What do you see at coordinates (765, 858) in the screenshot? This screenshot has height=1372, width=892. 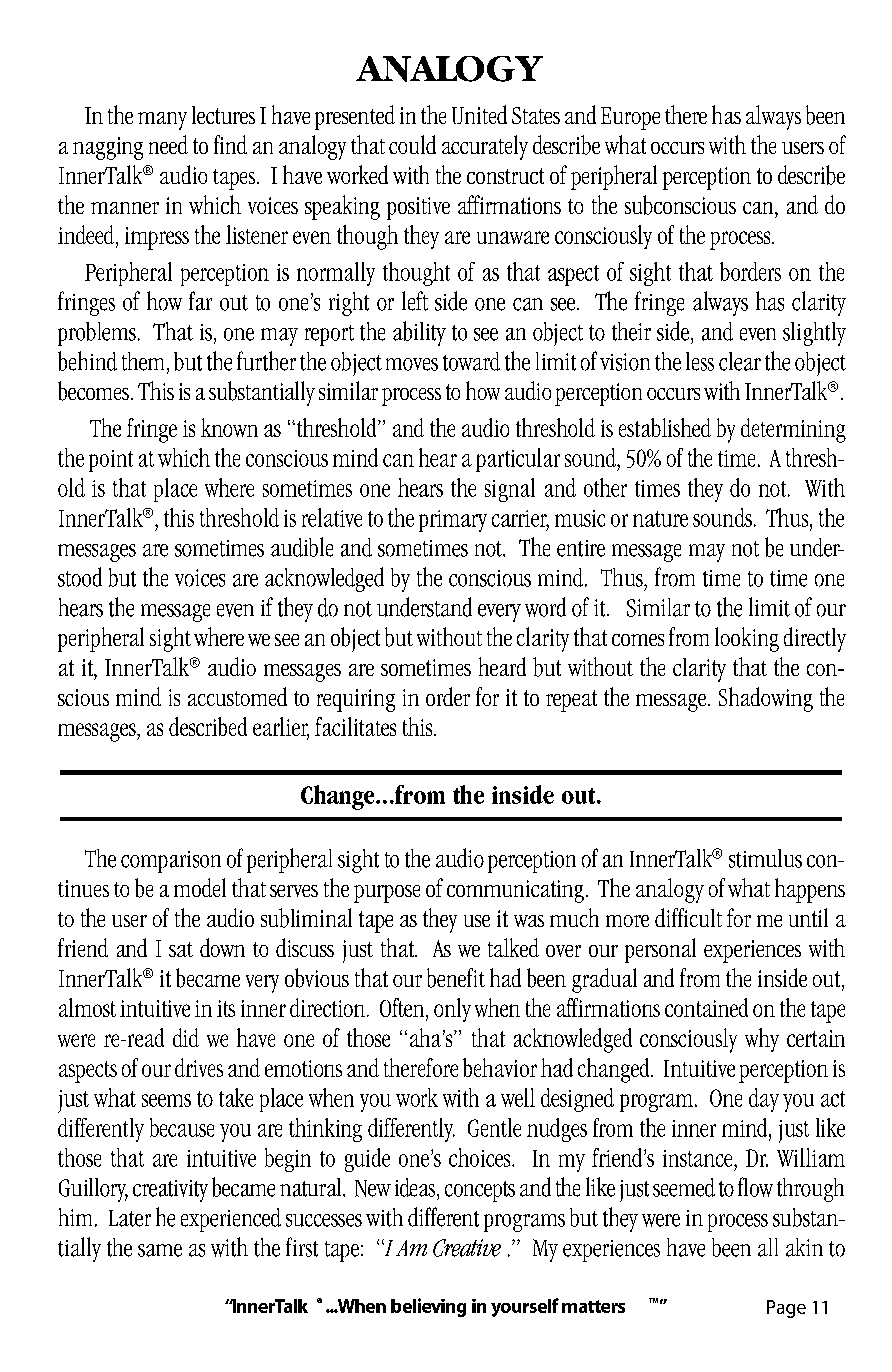 I see `stimulus` at bounding box center [765, 858].
